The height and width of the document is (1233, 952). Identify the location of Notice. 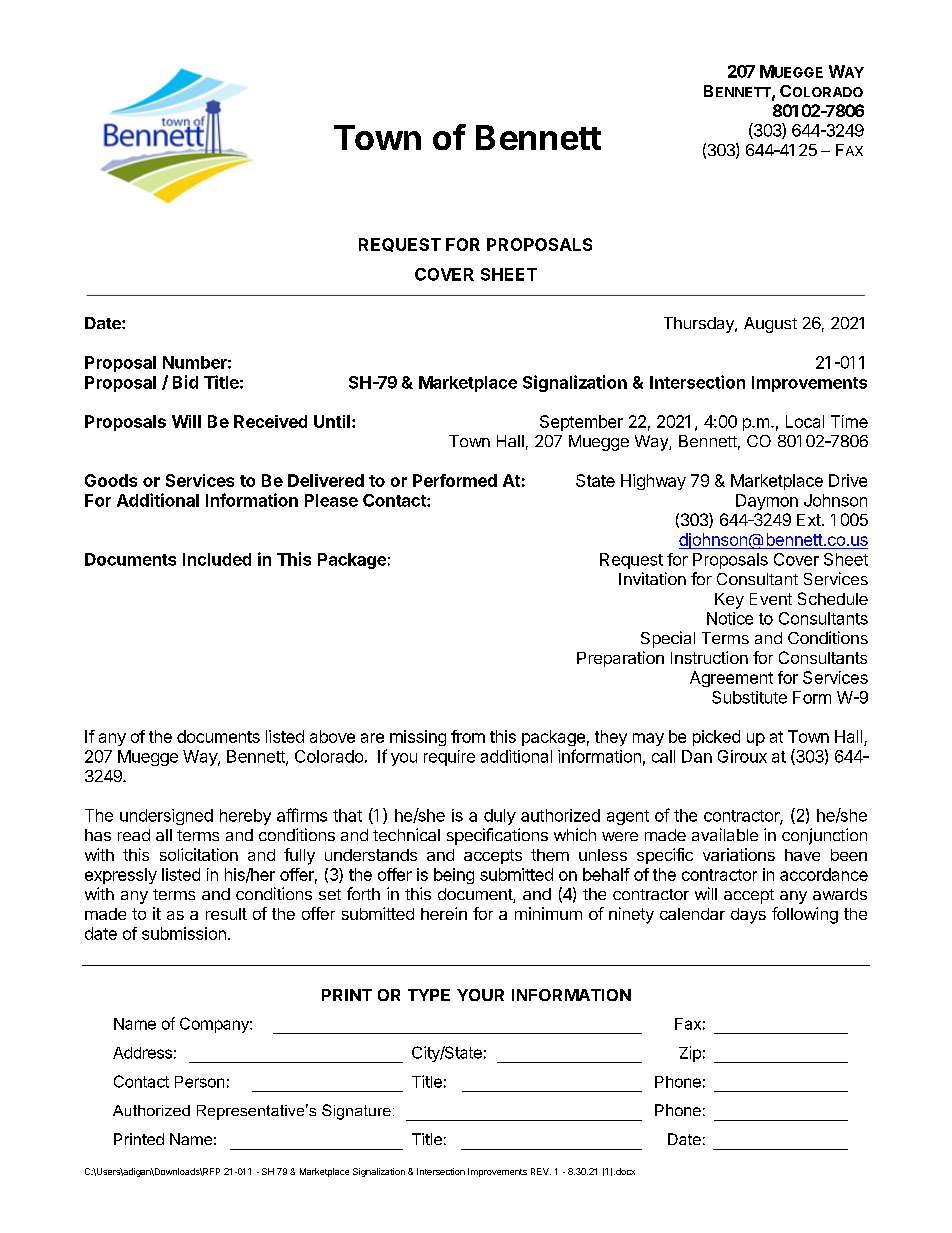
(730, 618).
